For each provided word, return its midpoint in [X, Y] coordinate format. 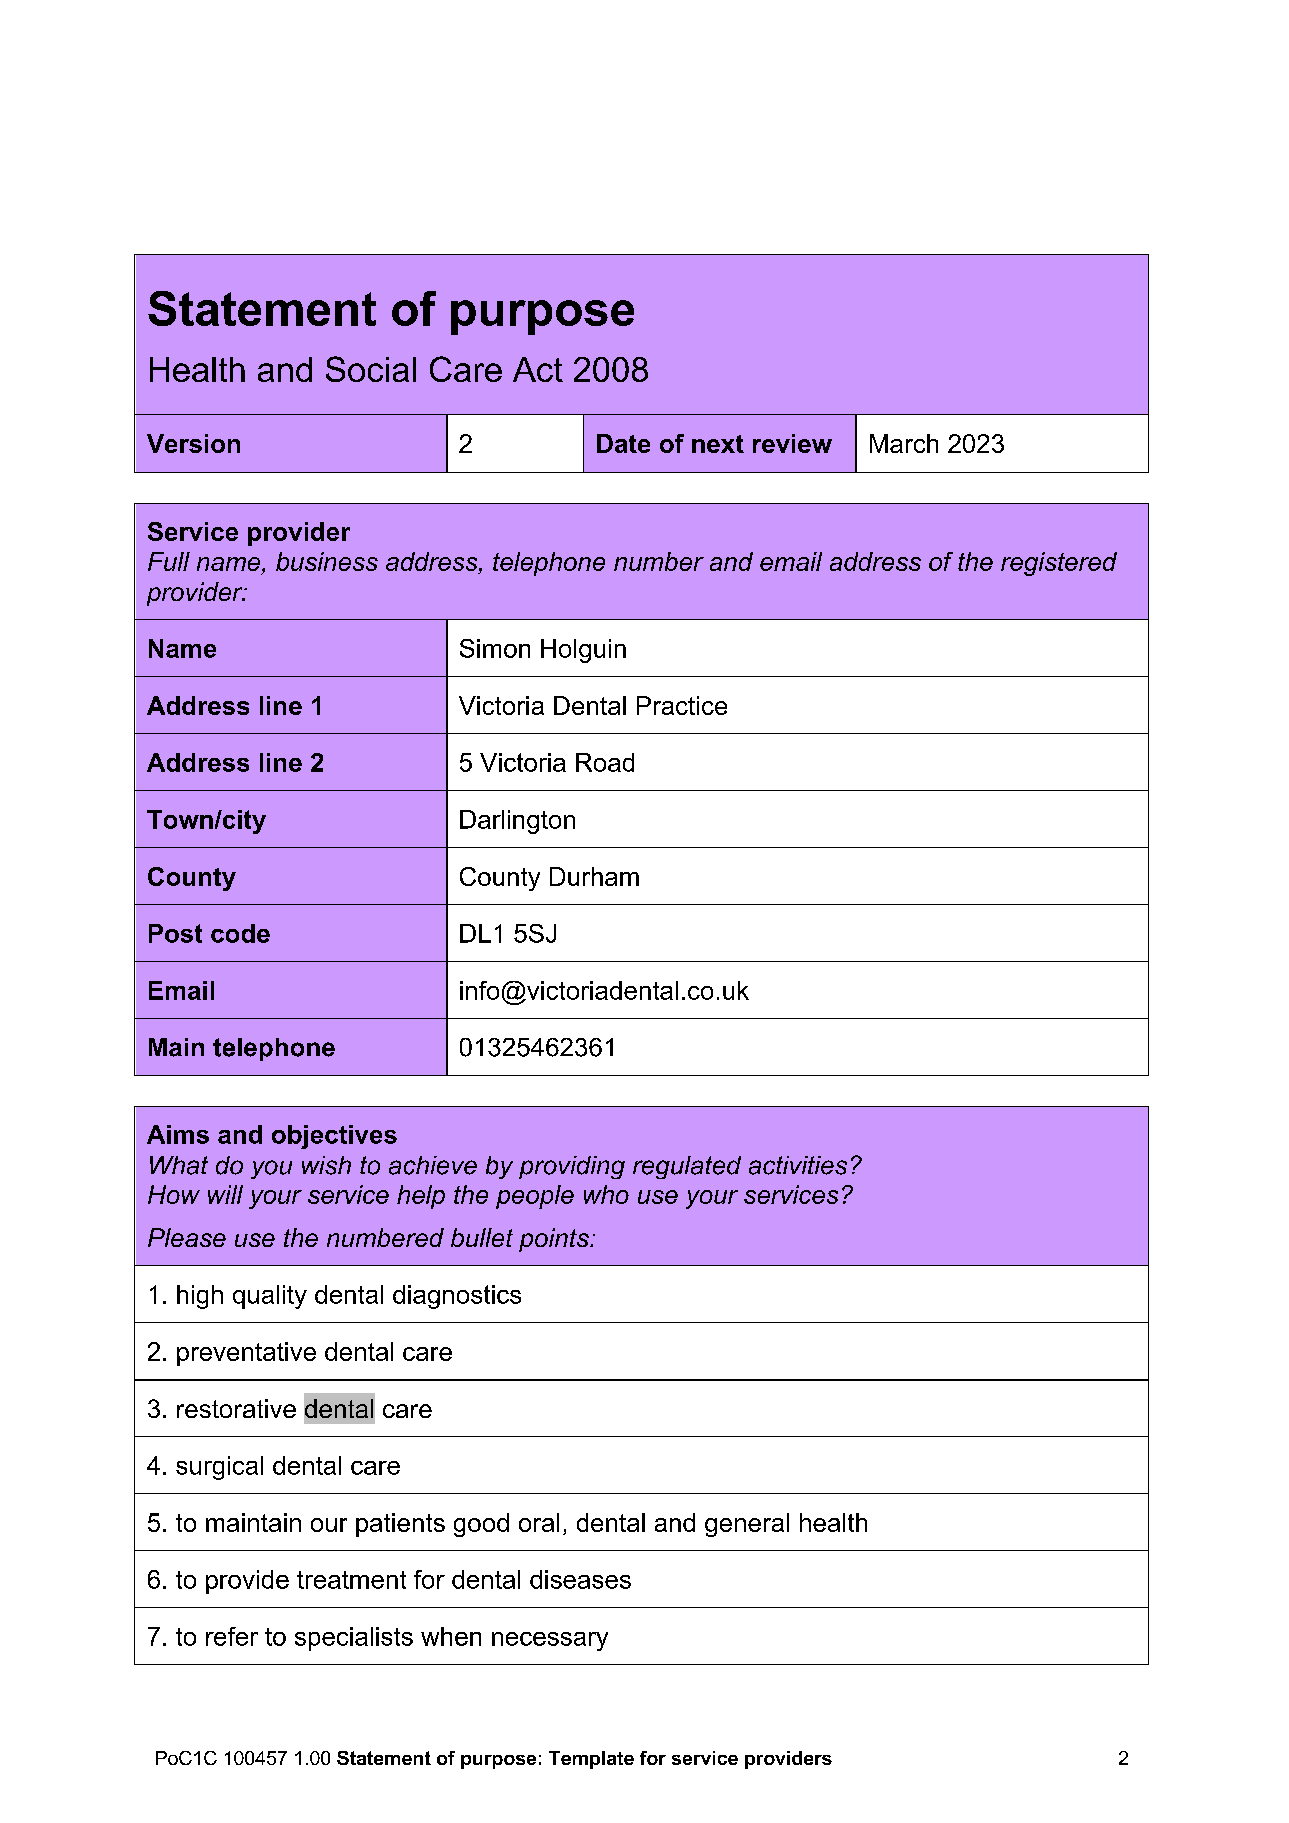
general [747, 1525]
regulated [687, 1167]
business [327, 561]
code [240, 933]
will [225, 1194]
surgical [219, 1468]
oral [539, 1522]
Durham [594, 876]
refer [232, 1636]
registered [1059, 564]
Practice [682, 705]
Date [623, 443]
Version [193, 443]
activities [798, 1165]
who [606, 1194]
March [904, 443]
